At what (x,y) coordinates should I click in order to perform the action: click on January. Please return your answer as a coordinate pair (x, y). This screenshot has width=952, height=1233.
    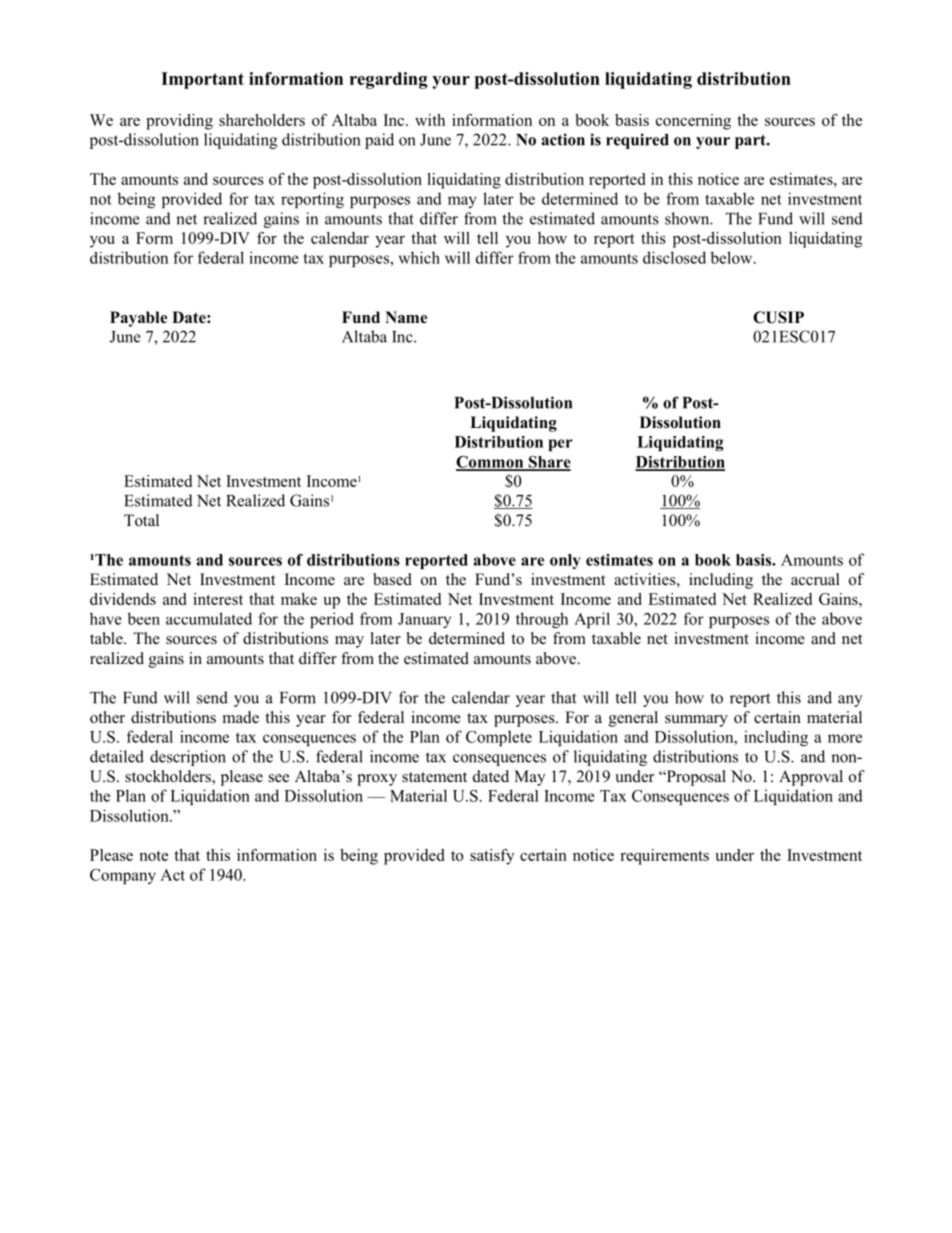
    Looking at the image, I should click on (424, 620).
